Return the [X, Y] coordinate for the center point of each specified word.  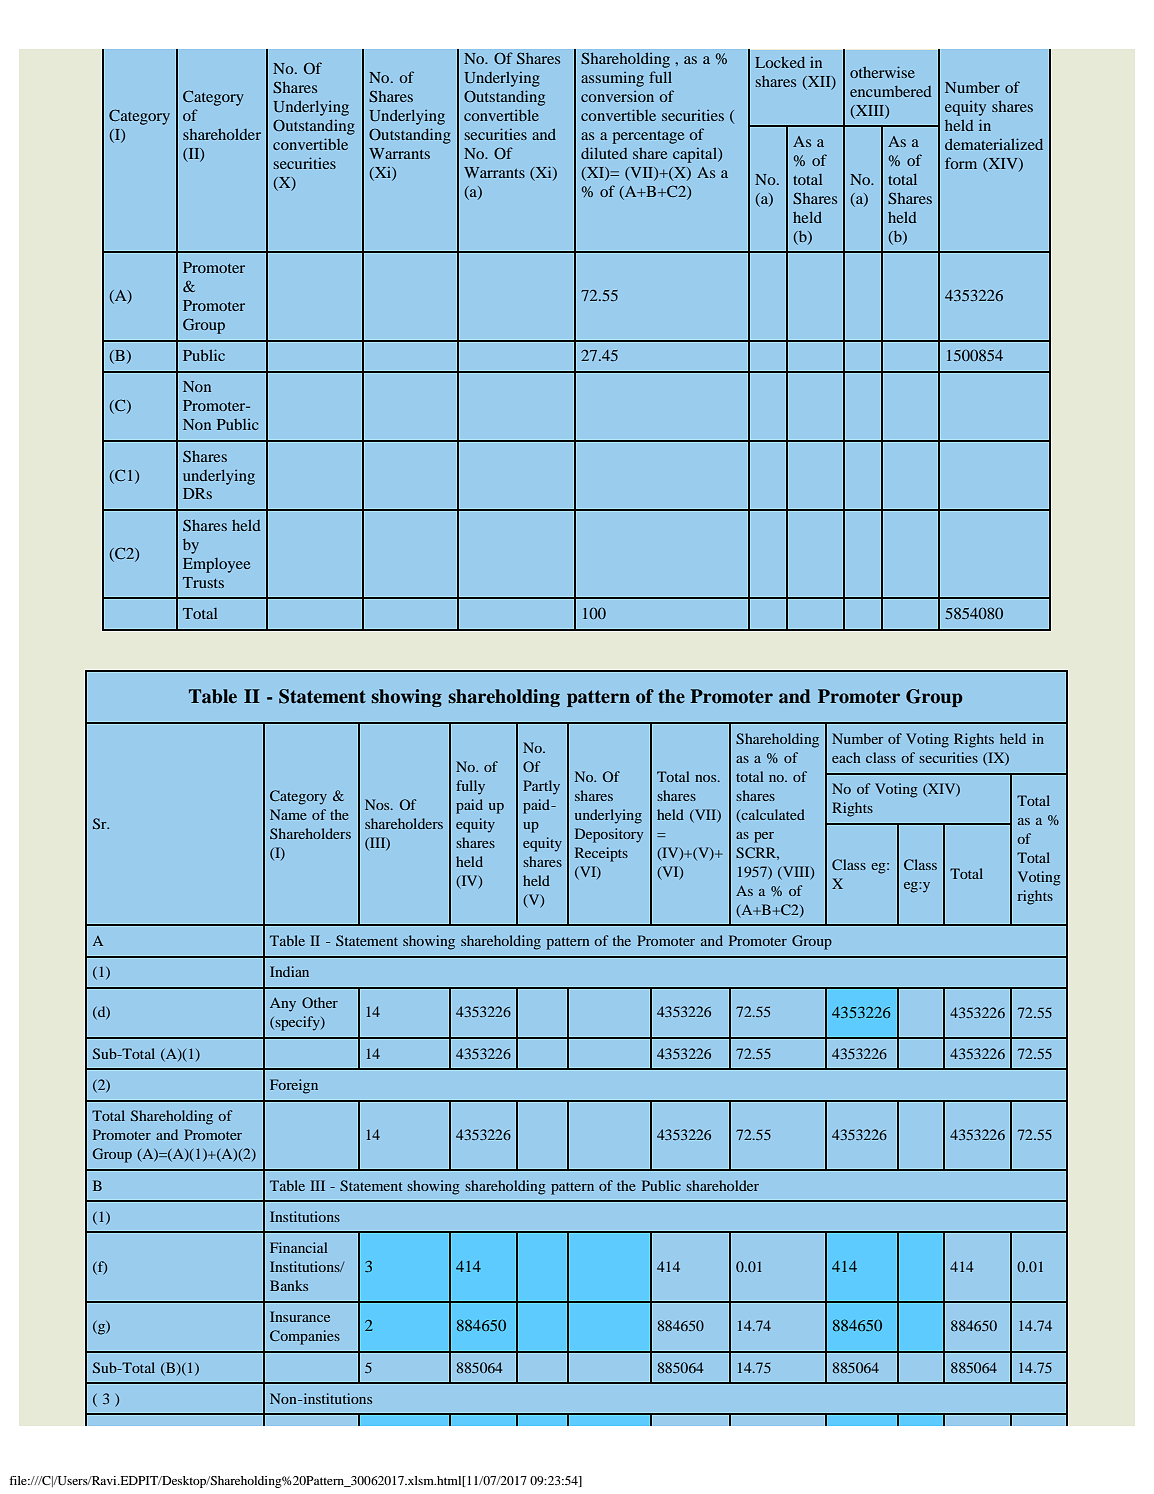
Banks [289, 1285]
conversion [617, 96]
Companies [305, 1337]
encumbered [891, 91]
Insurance [300, 1316]
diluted [604, 153]
